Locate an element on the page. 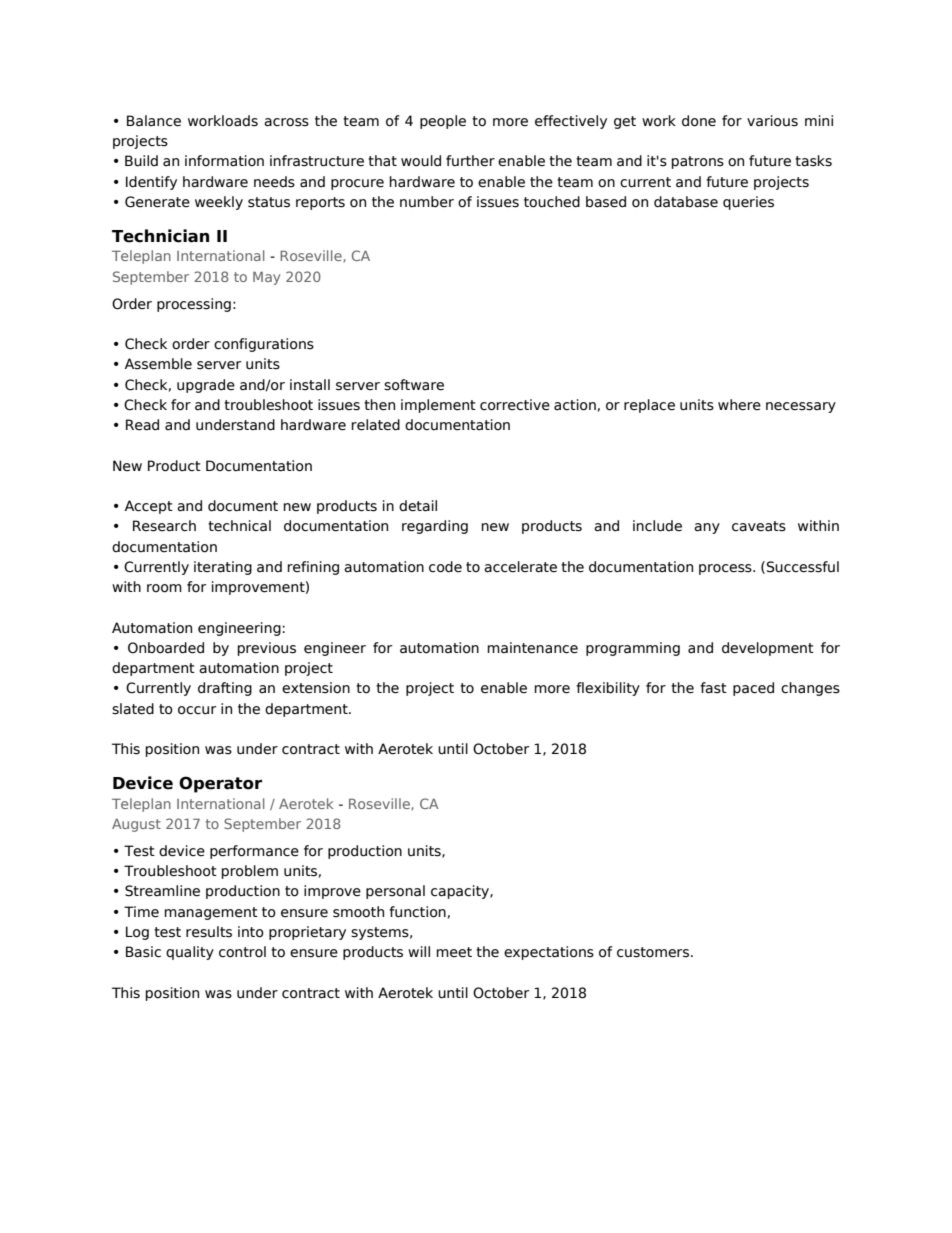 Image resolution: width=952 pixels, height=1233 pixels. information is located at coordinates (224, 161).
